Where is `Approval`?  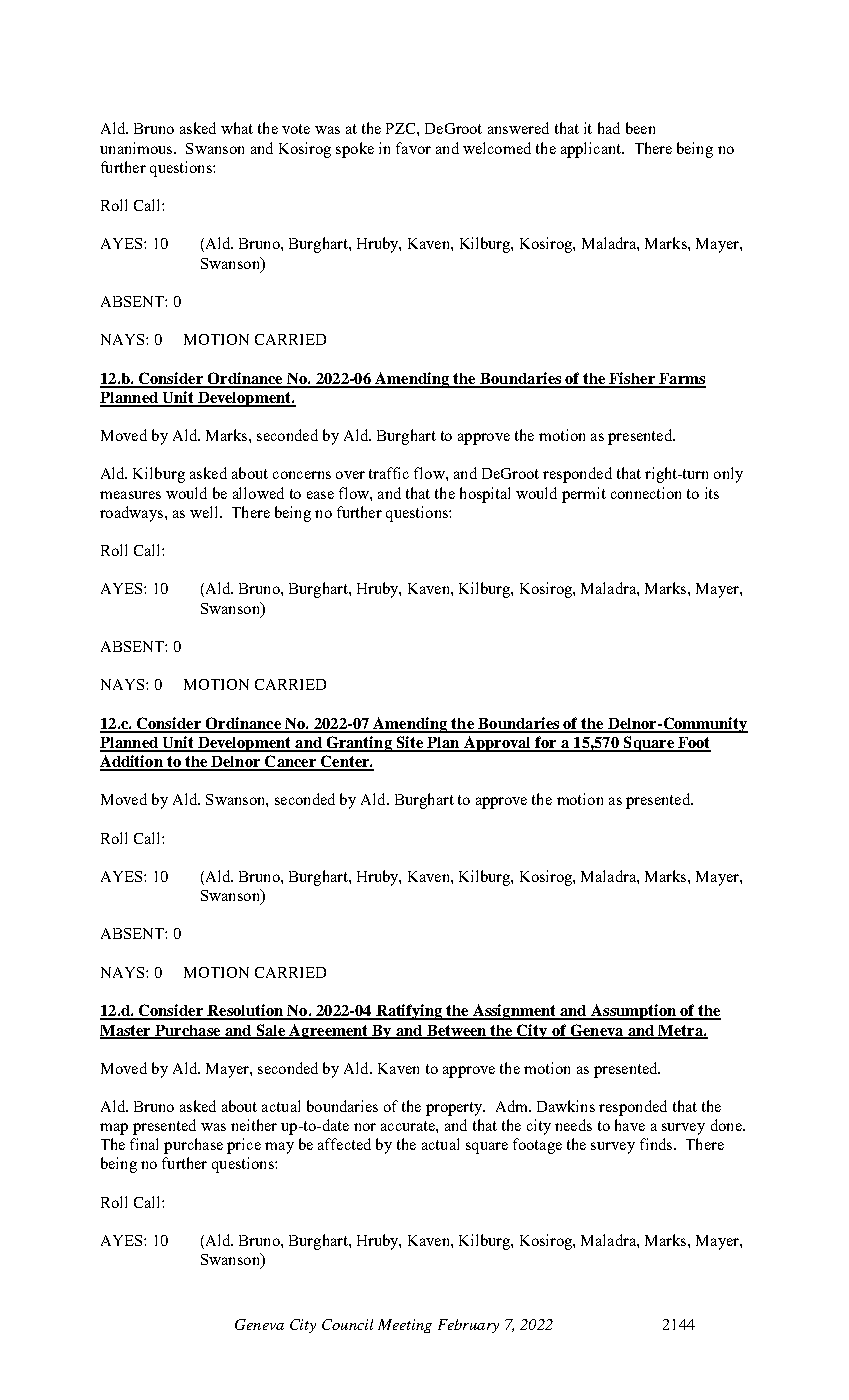
Approval is located at coordinates (497, 744).
